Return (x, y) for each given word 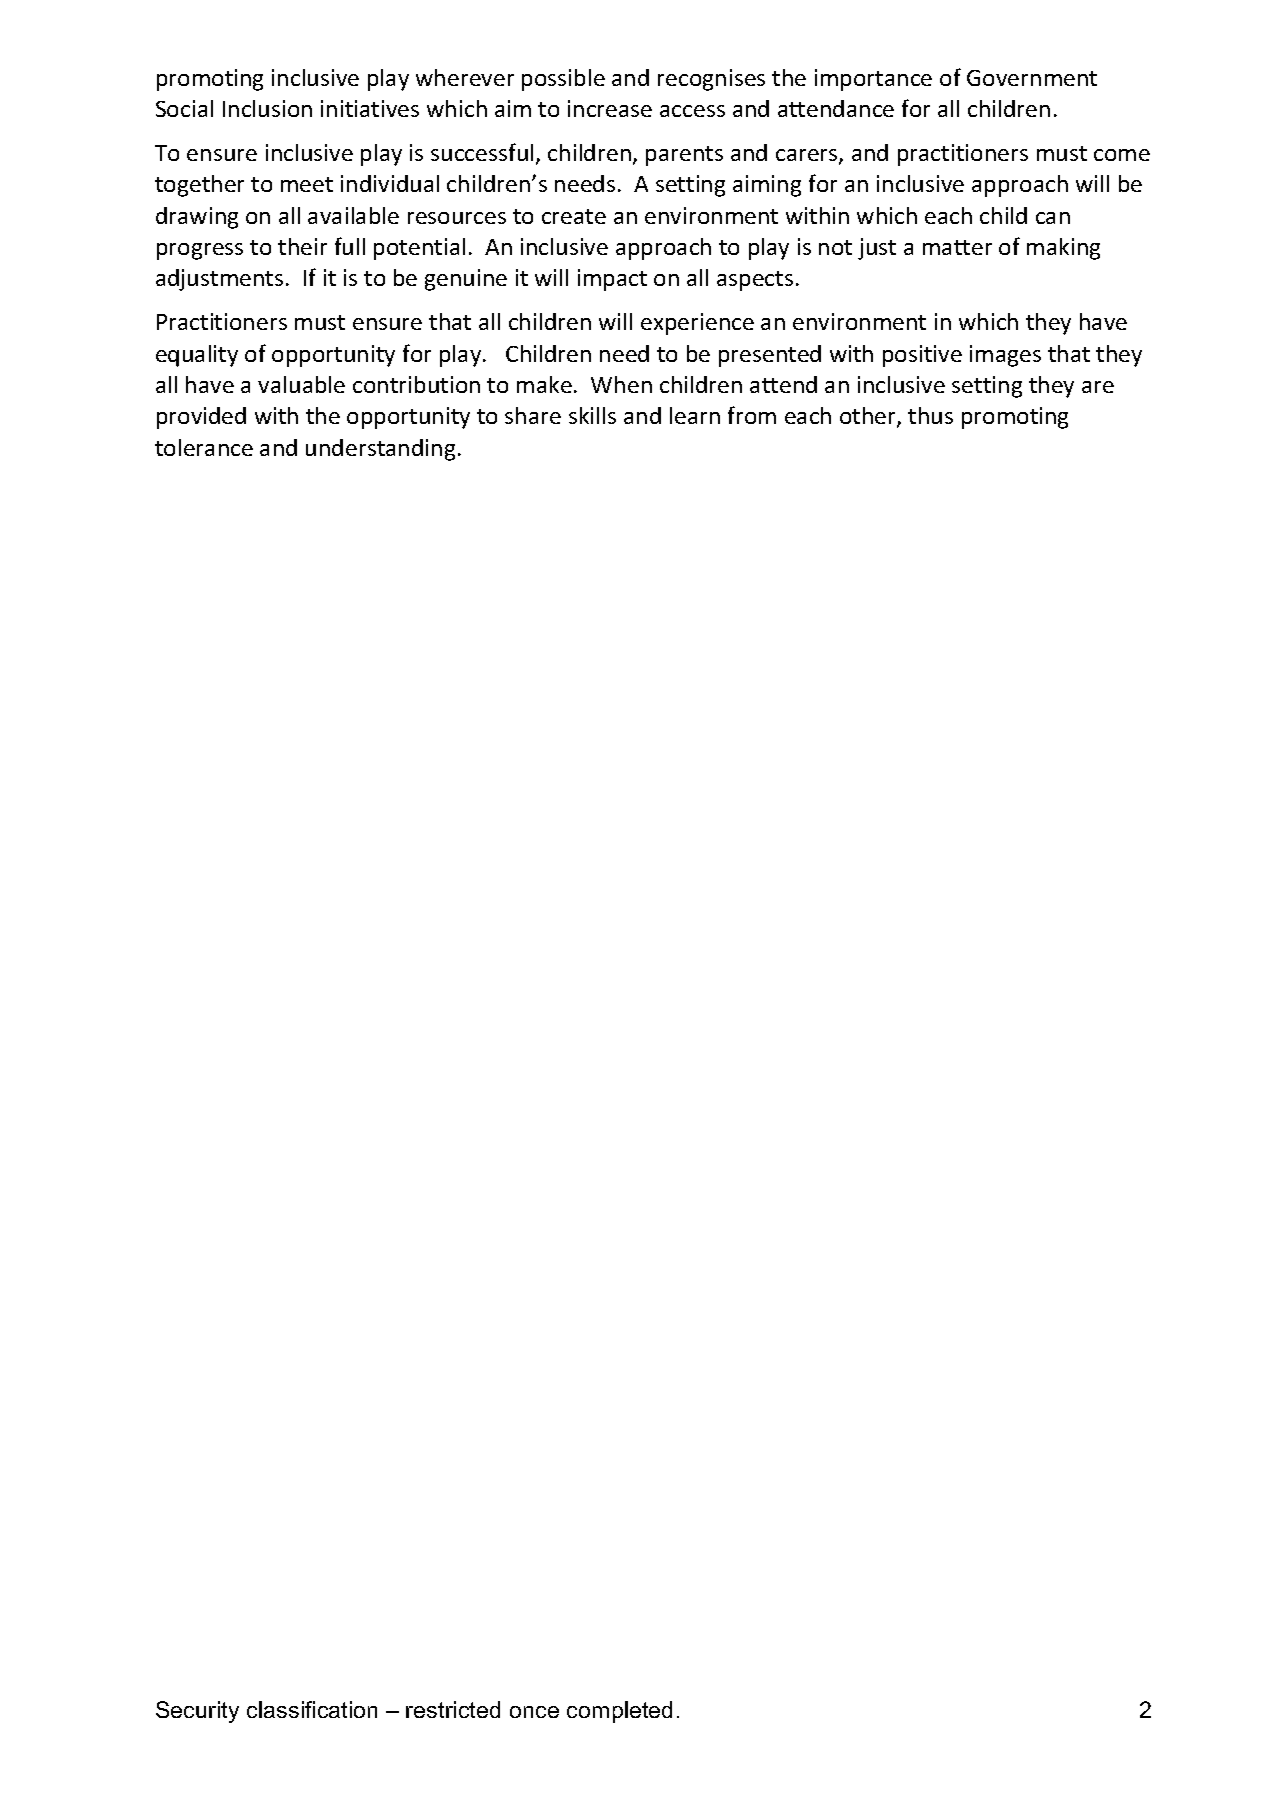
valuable (301, 384)
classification (312, 1709)
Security (197, 1712)
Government (1032, 78)
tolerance (204, 447)
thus (930, 415)
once (534, 1712)
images (1005, 356)
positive (922, 356)
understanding (380, 450)
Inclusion (267, 108)
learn (695, 415)
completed (619, 1712)
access (692, 111)
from (752, 415)
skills (592, 415)
